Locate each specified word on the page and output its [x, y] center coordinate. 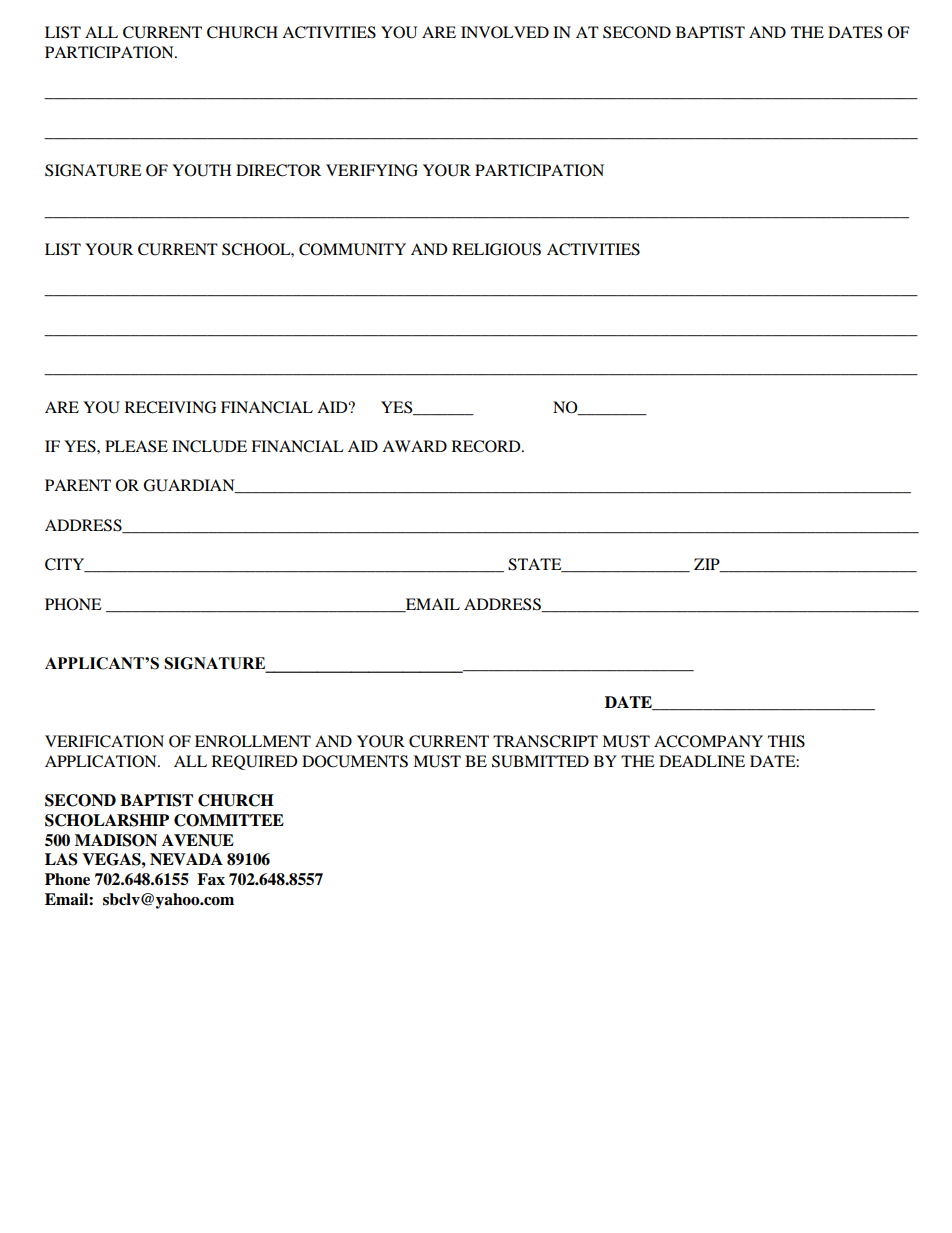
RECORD [487, 446]
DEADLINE [702, 761]
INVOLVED [505, 32]
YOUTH [201, 170]
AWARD [414, 446]
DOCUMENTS [355, 761]
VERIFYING [372, 170]
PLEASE [136, 446]
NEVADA [186, 859]
